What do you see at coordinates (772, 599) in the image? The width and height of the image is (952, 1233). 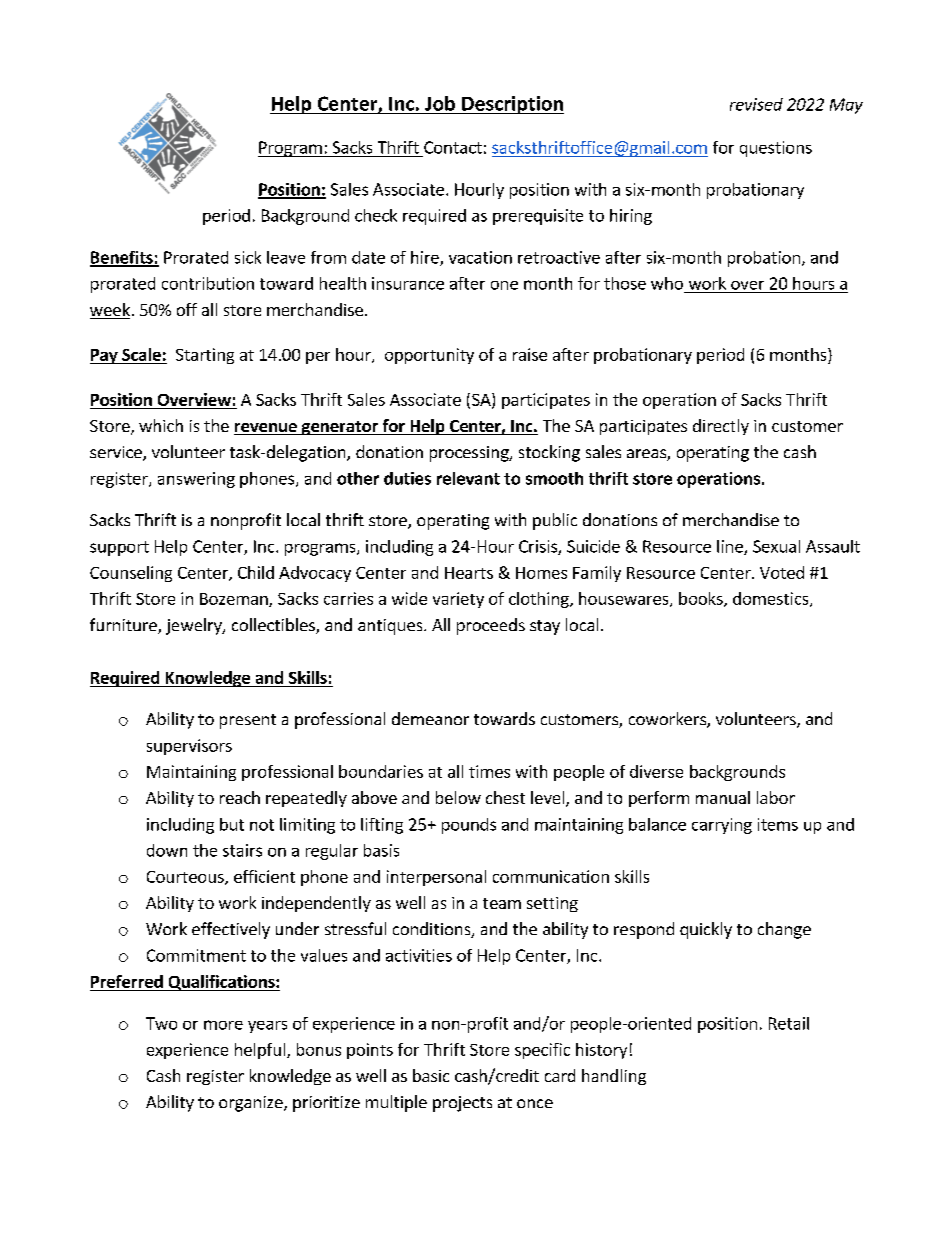 I see `domestics` at bounding box center [772, 599].
